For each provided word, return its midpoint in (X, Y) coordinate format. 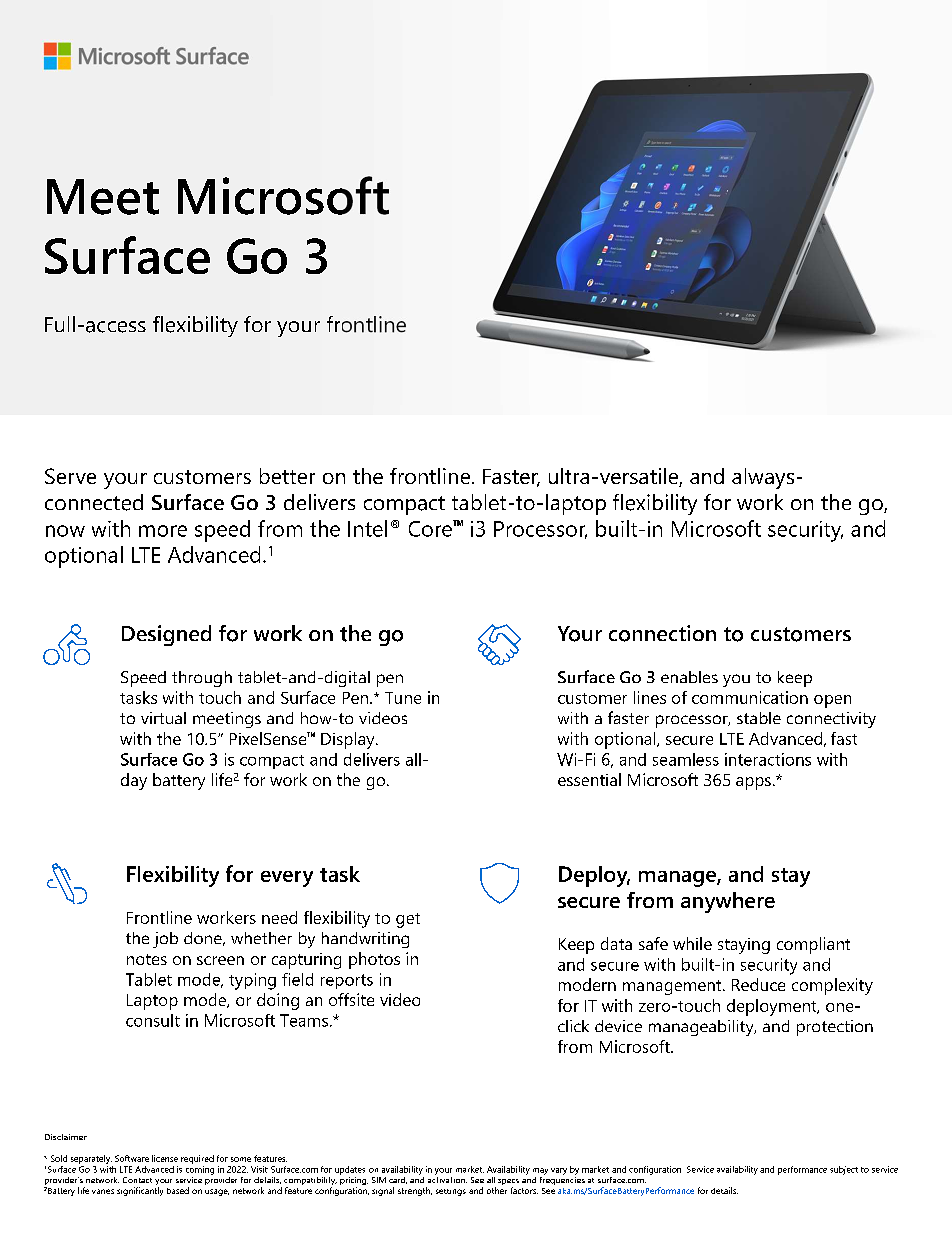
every (287, 879)
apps (753, 783)
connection (662, 633)
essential (589, 779)
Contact (137, 1180)
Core (431, 528)
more (163, 531)
